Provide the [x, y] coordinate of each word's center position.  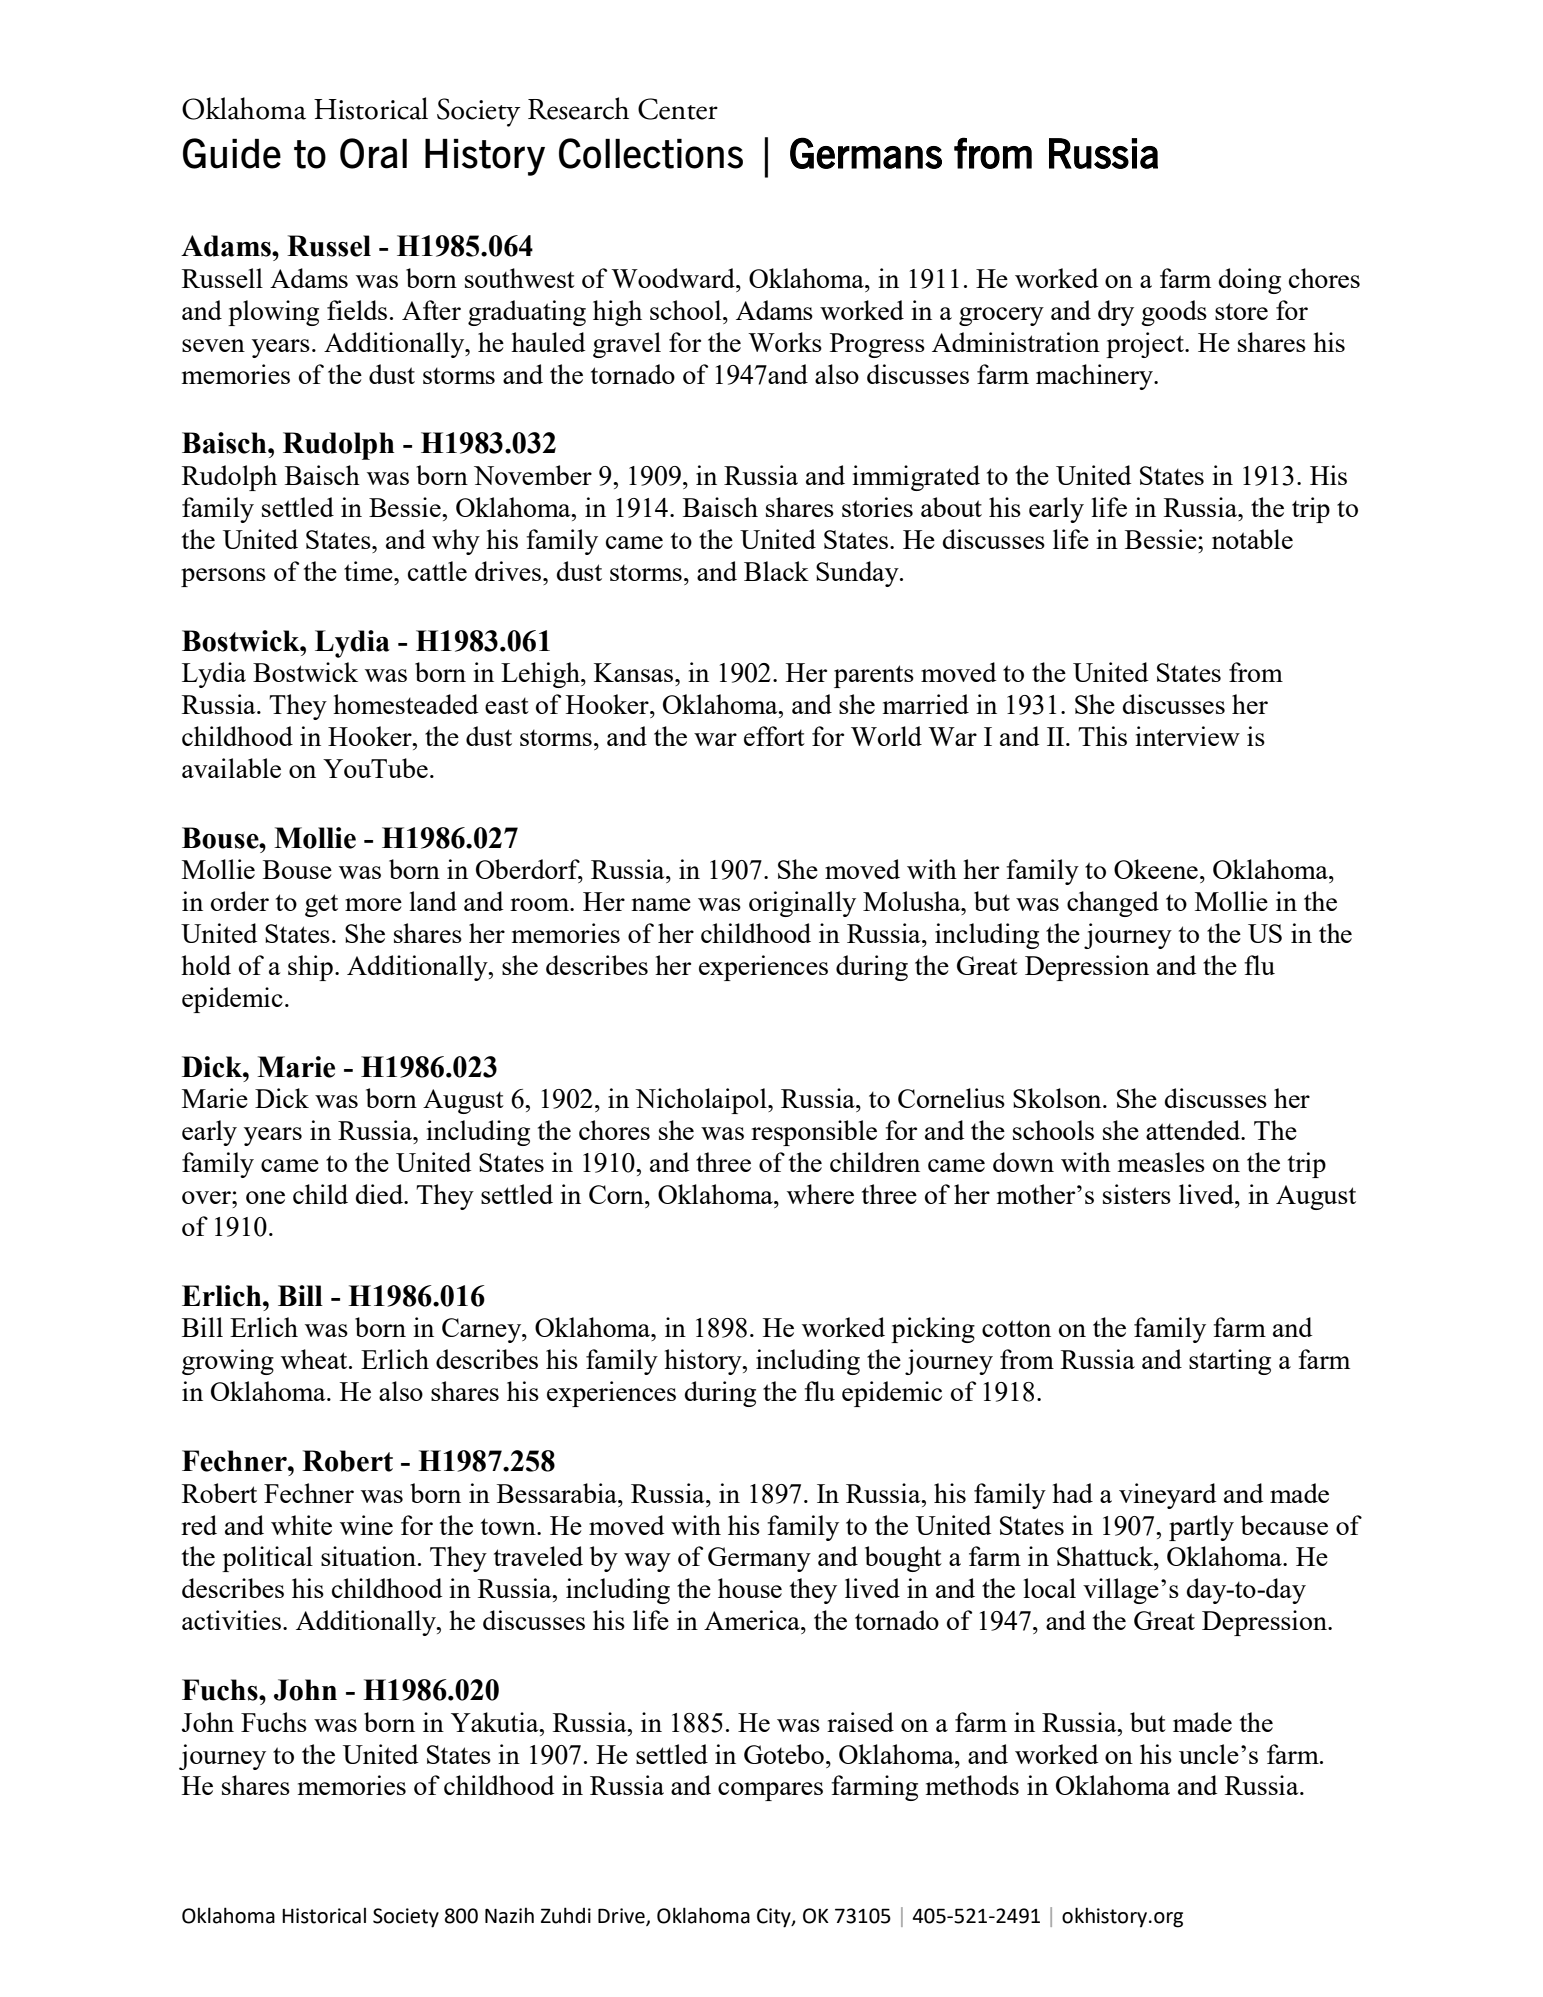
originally [802, 904]
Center [678, 109]
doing [1250, 281]
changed [1113, 904]
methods [972, 1785]
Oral [373, 153]
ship [310, 968]
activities [231, 1620]
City [775, 1918]
